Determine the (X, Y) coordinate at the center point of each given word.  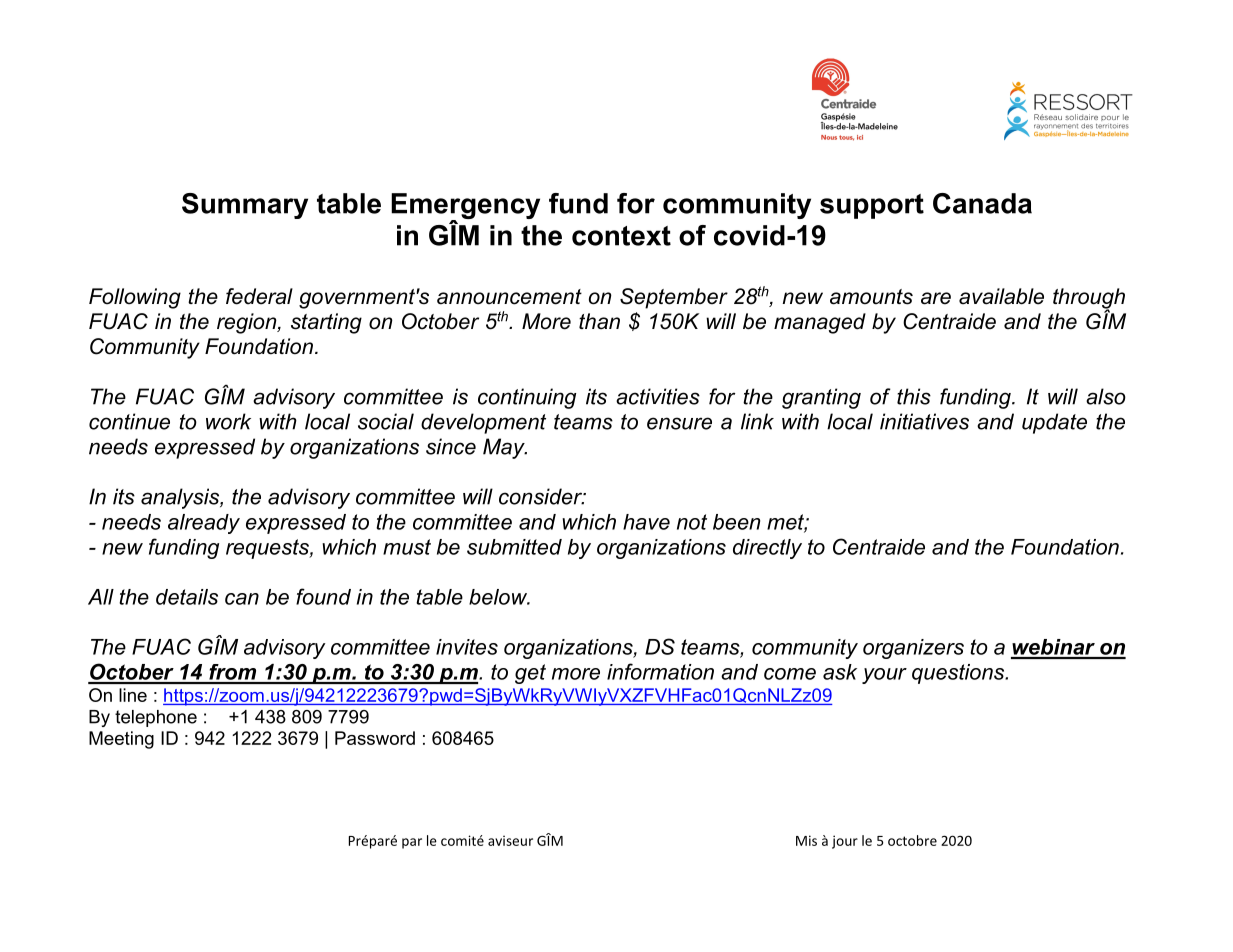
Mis (806, 840)
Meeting (121, 740)
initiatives (924, 421)
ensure (679, 423)
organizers (913, 649)
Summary (245, 206)
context (621, 236)
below (499, 597)
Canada (982, 203)
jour (845, 842)
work (228, 421)
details (187, 597)
